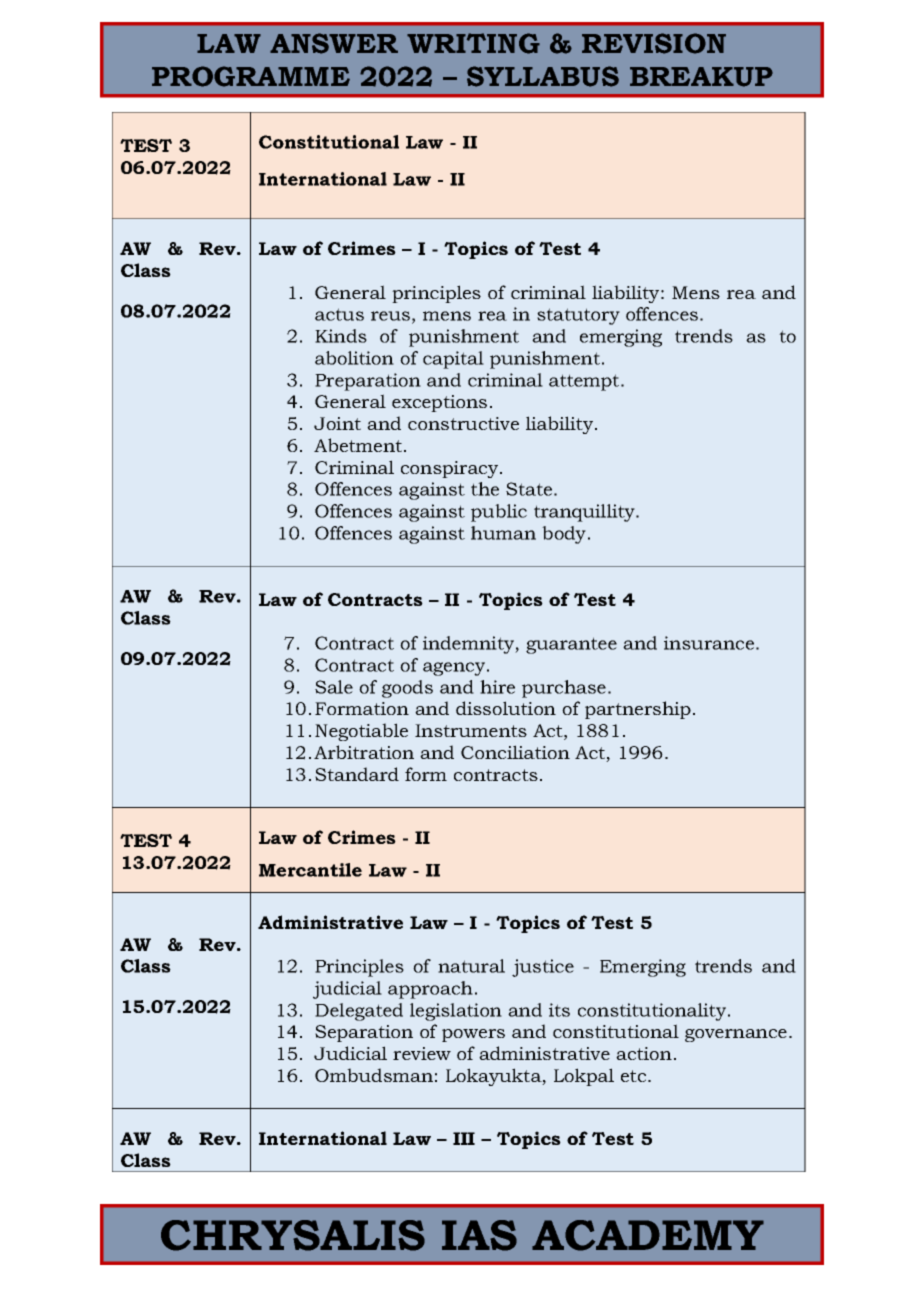 This screenshot has height=1308, width=924. Describe the element at coordinates (578, 316) in the screenshot. I see `statutory` at that location.
